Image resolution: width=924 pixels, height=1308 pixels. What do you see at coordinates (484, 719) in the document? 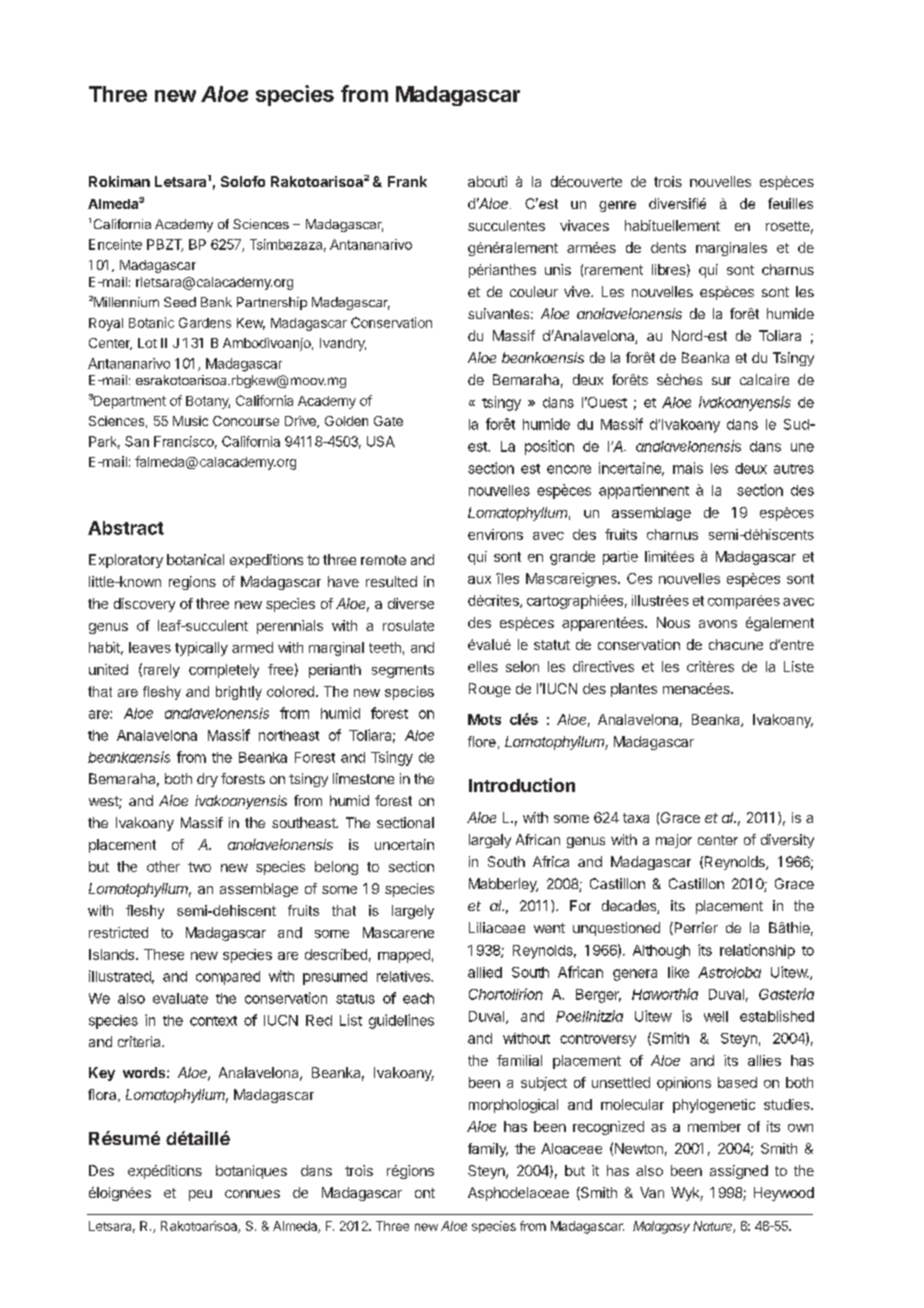
I see `Mots` at bounding box center [484, 719].
